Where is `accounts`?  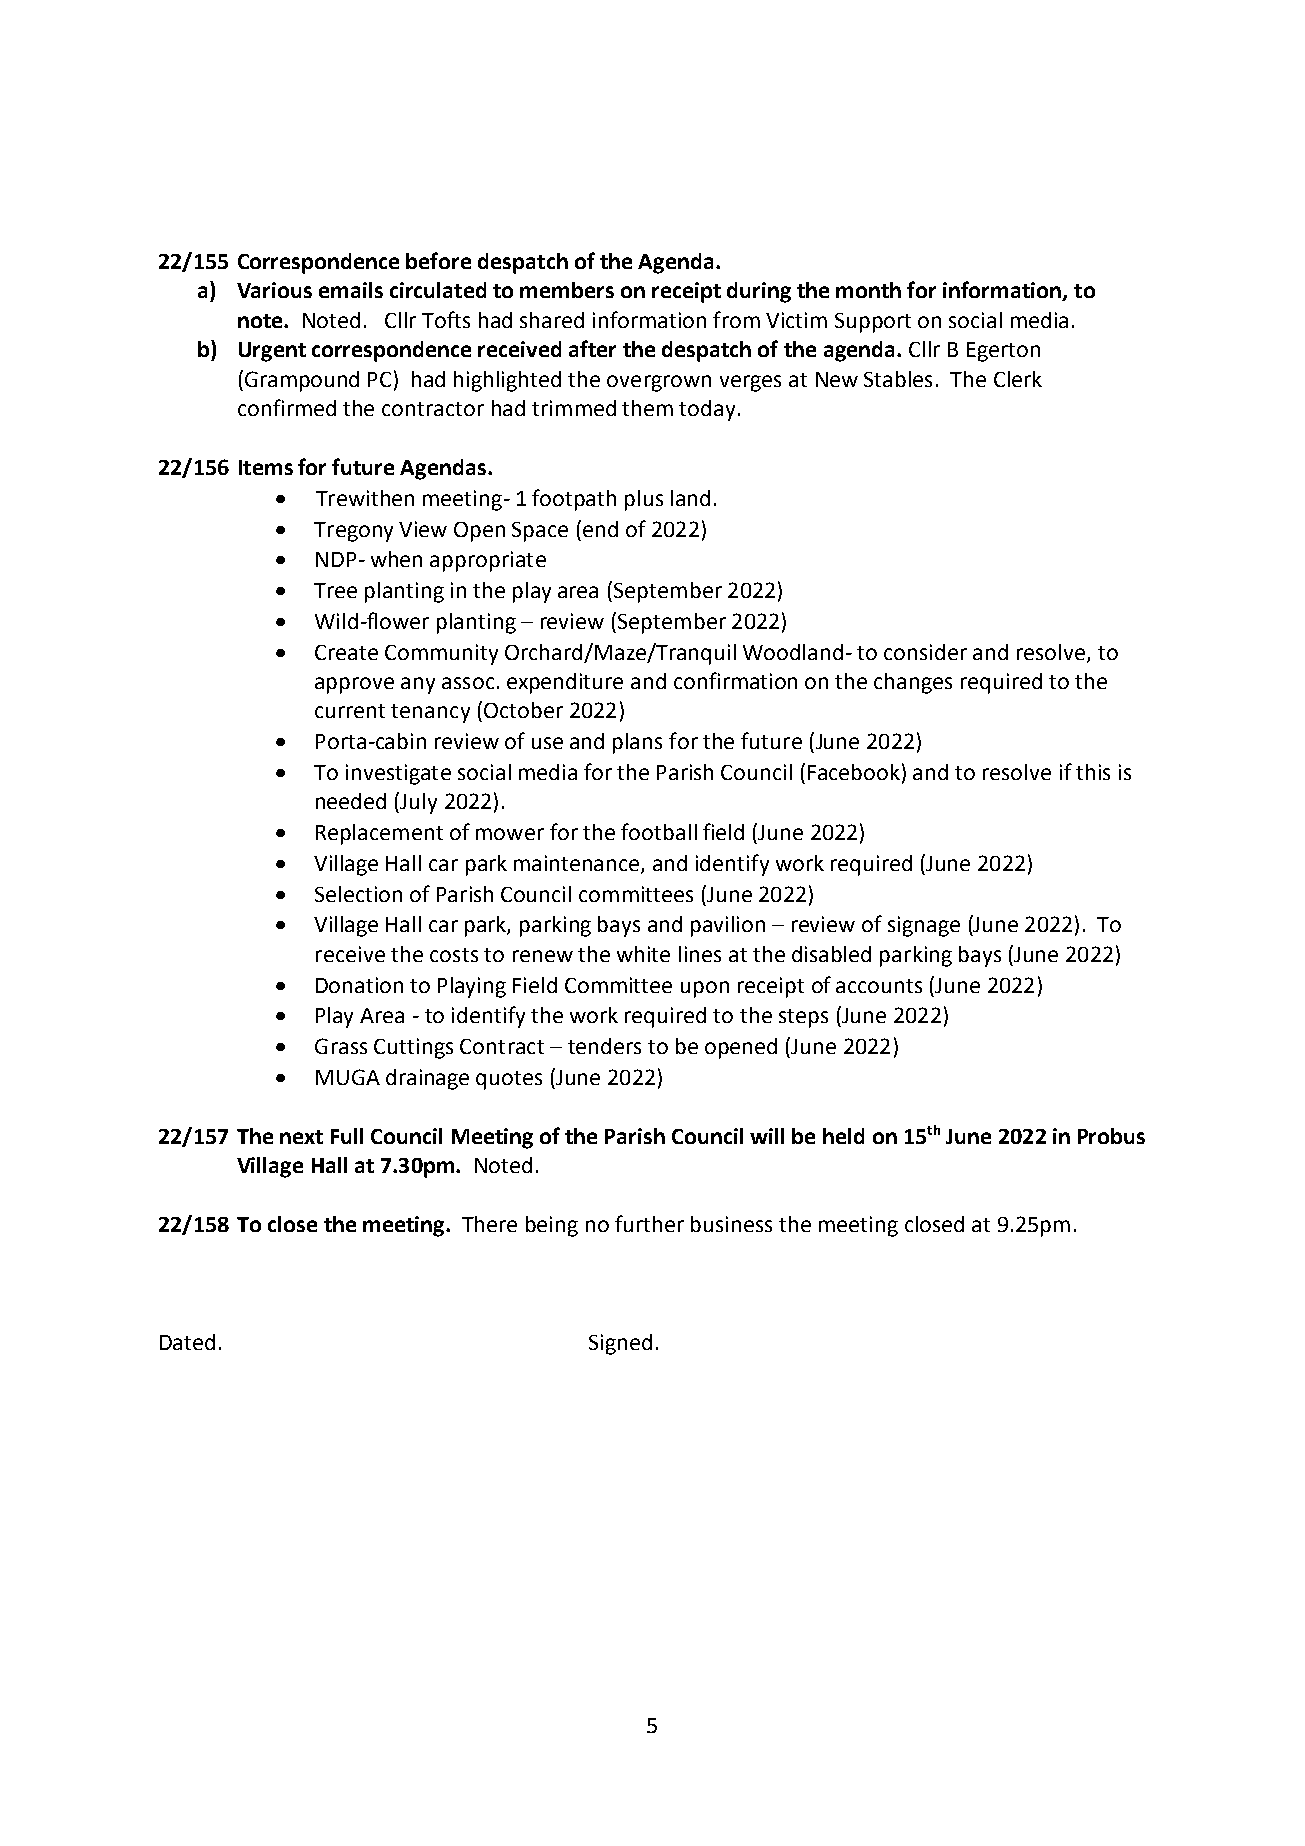 accounts is located at coordinates (879, 986).
